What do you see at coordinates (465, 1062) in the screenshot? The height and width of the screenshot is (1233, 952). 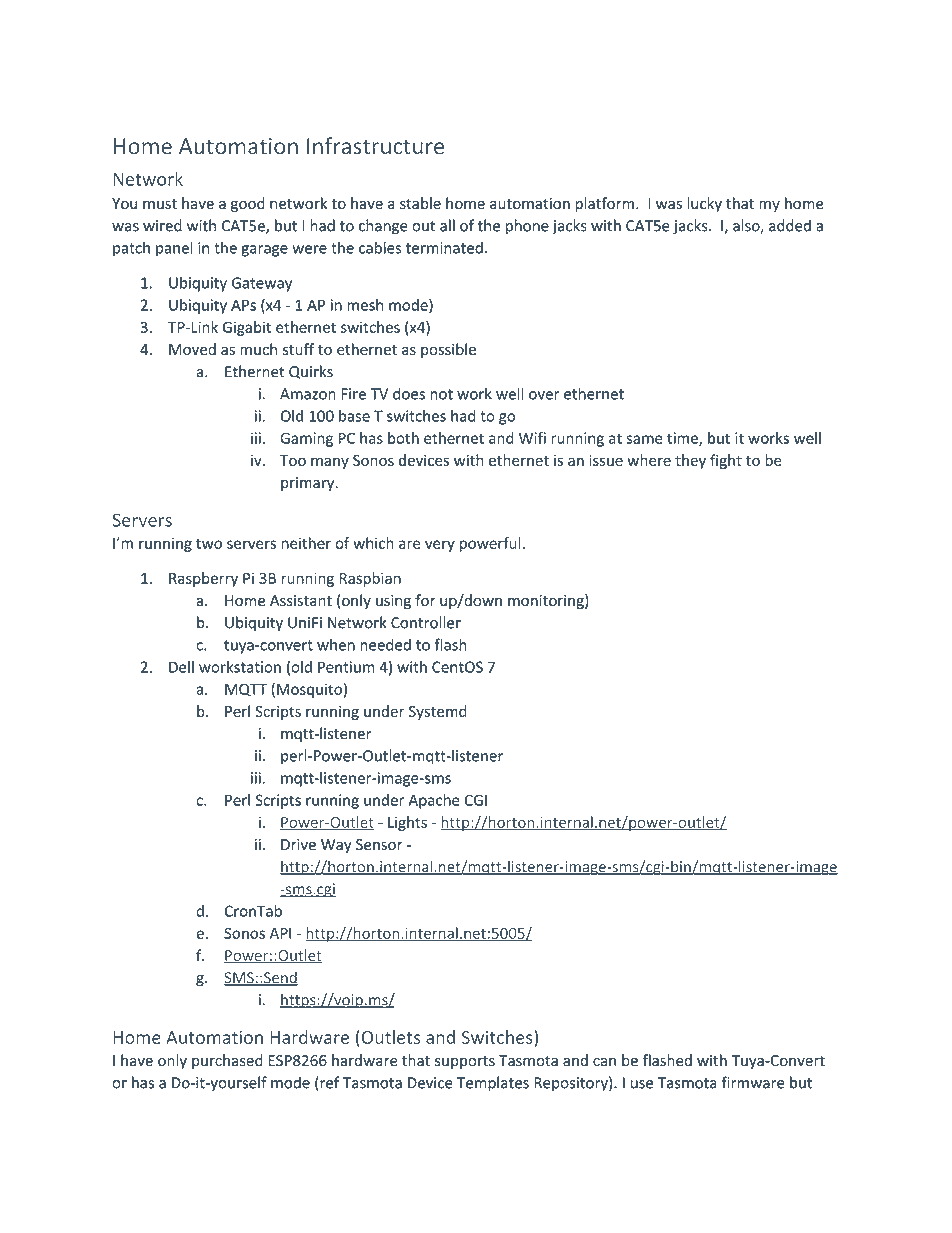 I see `supports` at bounding box center [465, 1062].
